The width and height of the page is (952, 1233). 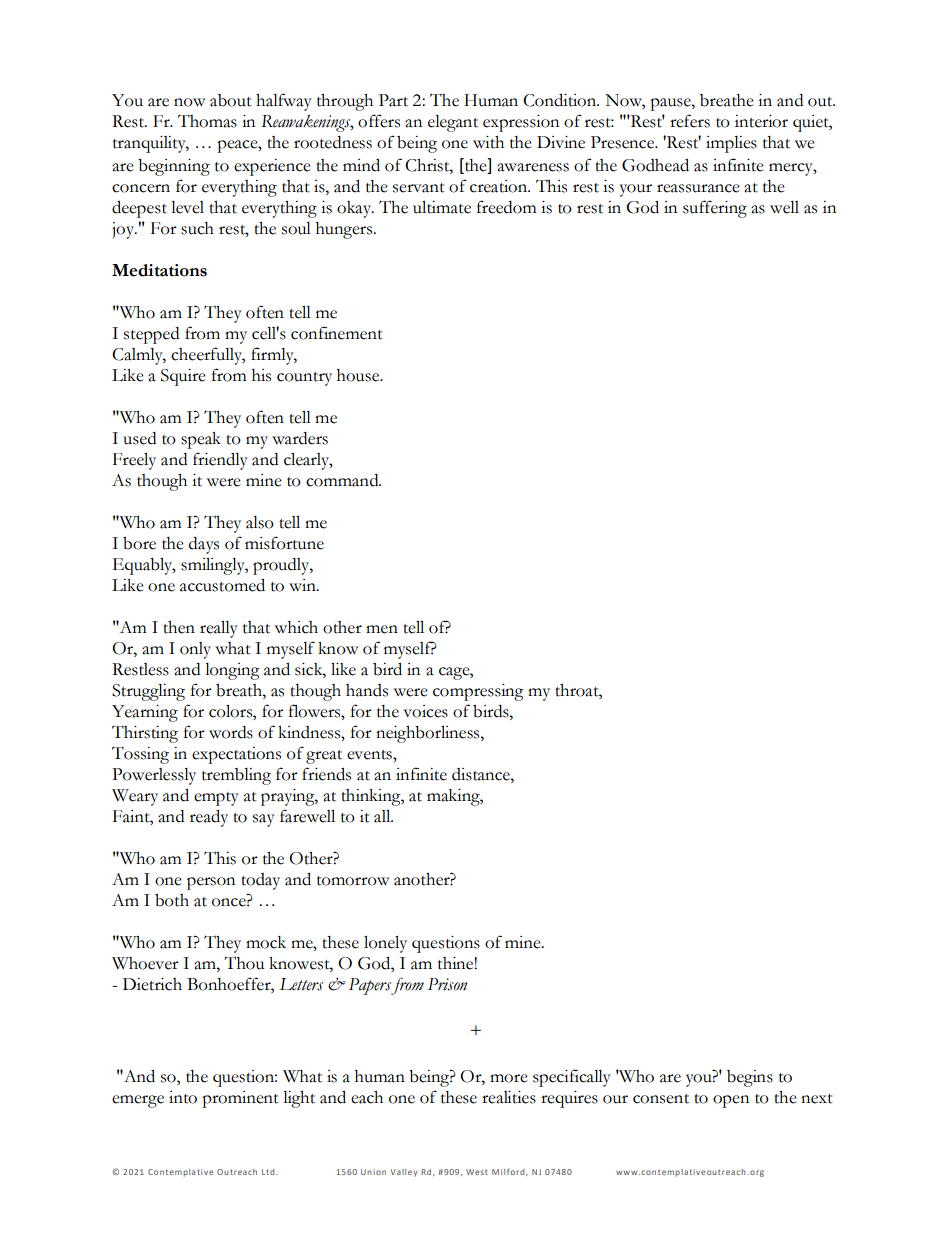 What do you see at coordinates (220, 461) in the page?
I see `friendly` at bounding box center [220, 461].
